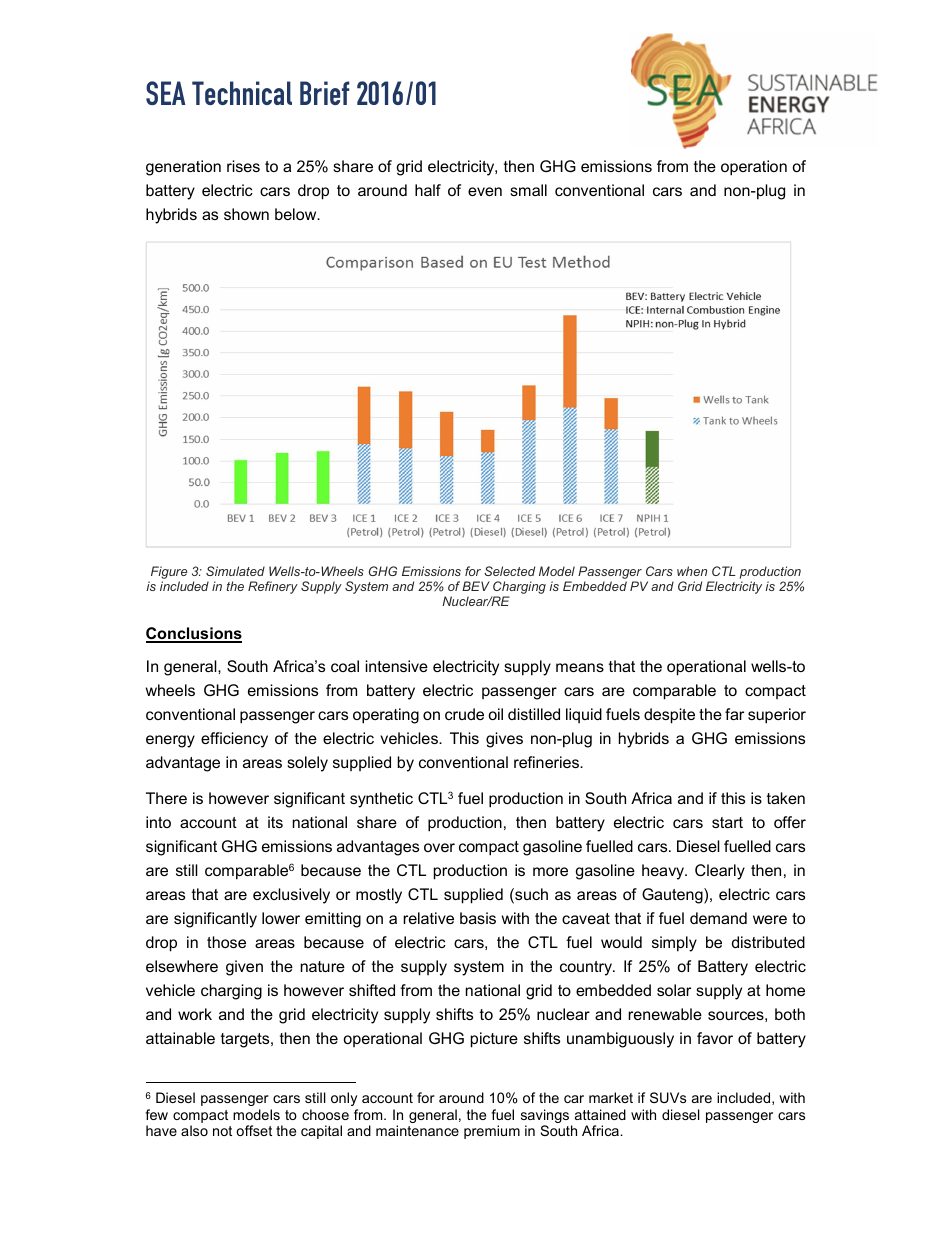 This document has width=952, height=1233. I want to click on Technical, so click(242, 93).
